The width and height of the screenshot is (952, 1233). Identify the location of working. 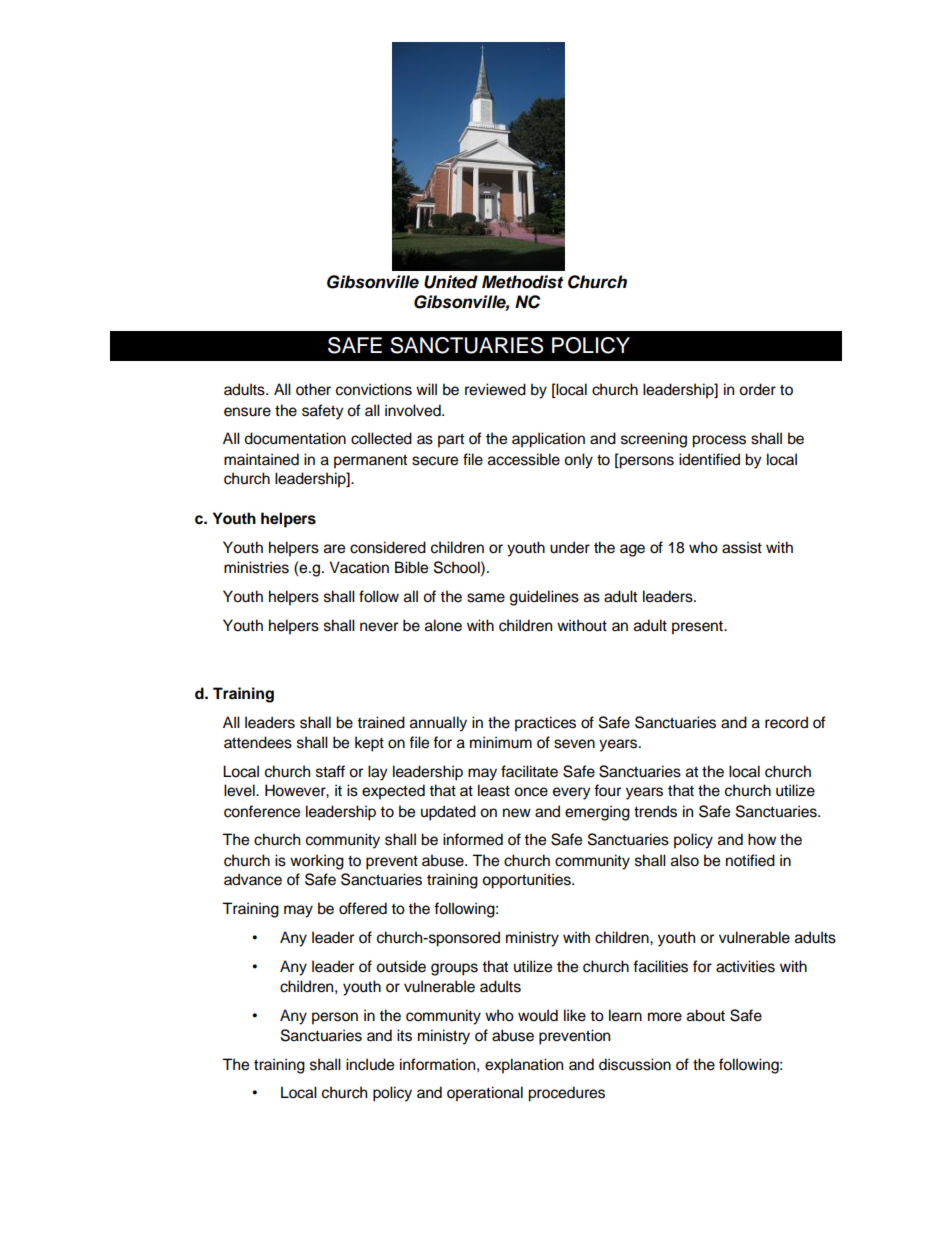
(317, 862).
